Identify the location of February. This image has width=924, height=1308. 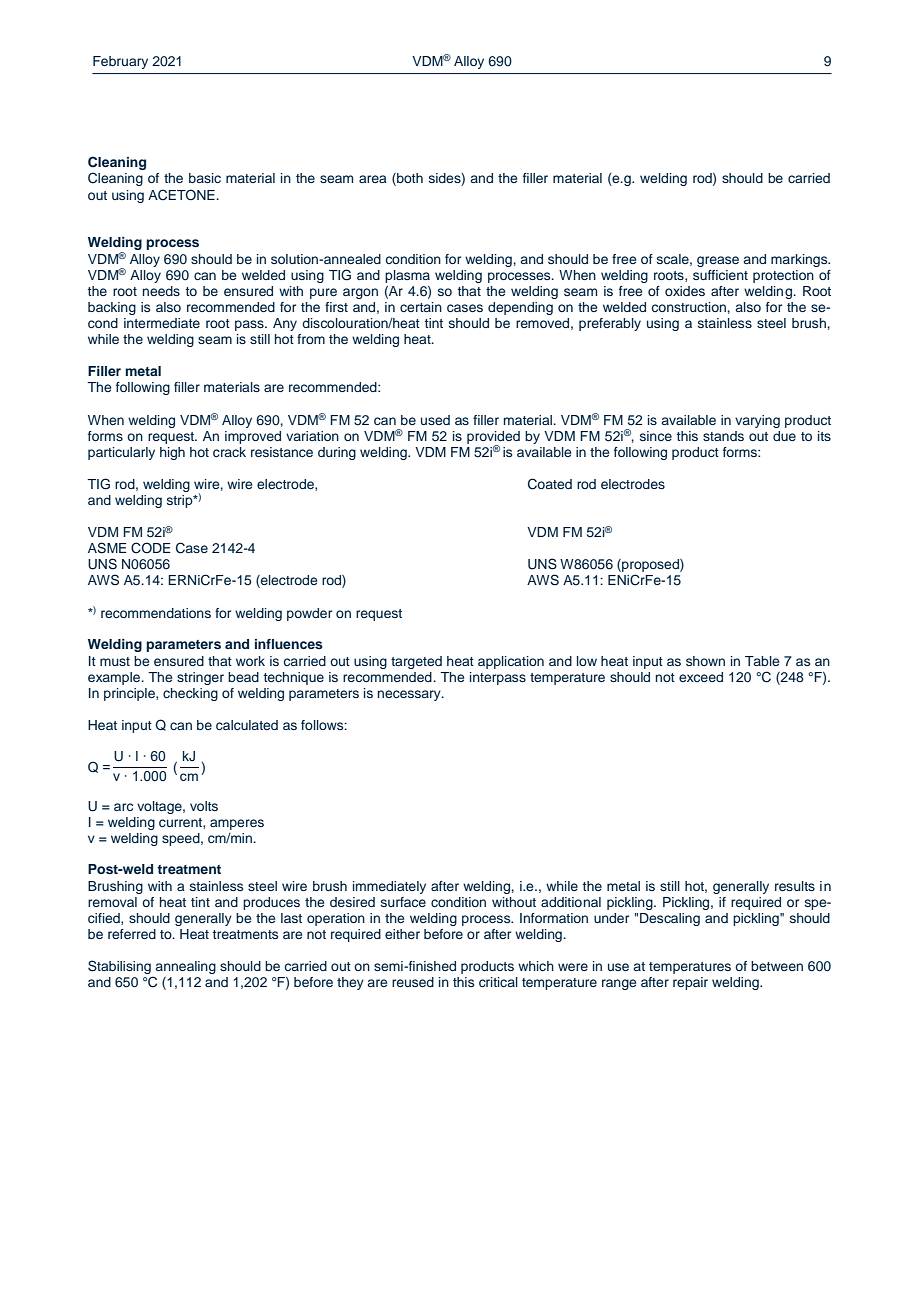
(120, 62).
